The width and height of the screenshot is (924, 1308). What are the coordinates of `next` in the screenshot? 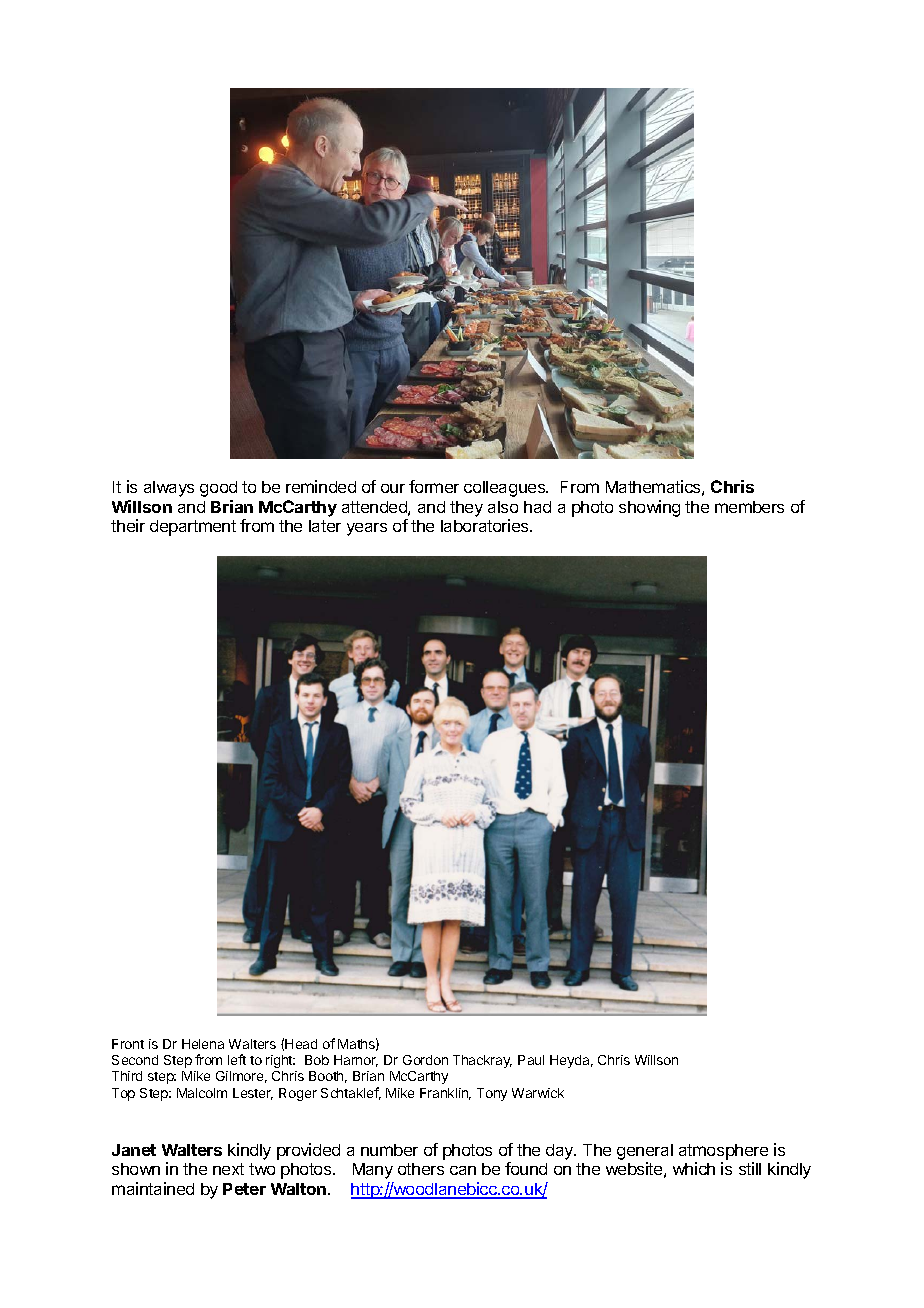 It's located at (228, 1169).
